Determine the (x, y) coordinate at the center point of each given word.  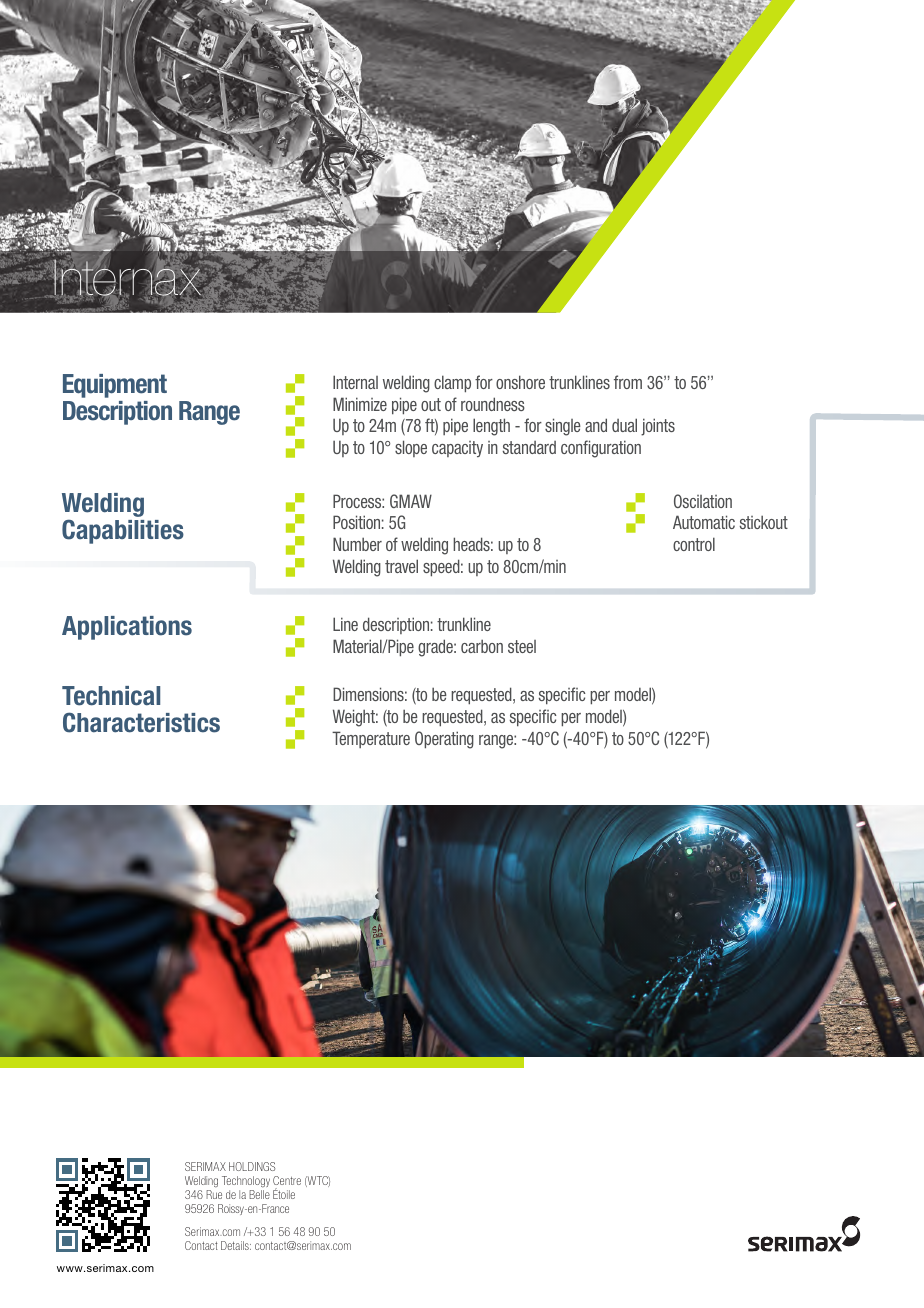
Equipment (115, 386)
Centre (287, 1180)
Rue (214, 1194)
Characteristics (141, 722)
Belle (259, 1194)
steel (522, 646)
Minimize (360, 404)
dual (624, 425)
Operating (444, 740)
